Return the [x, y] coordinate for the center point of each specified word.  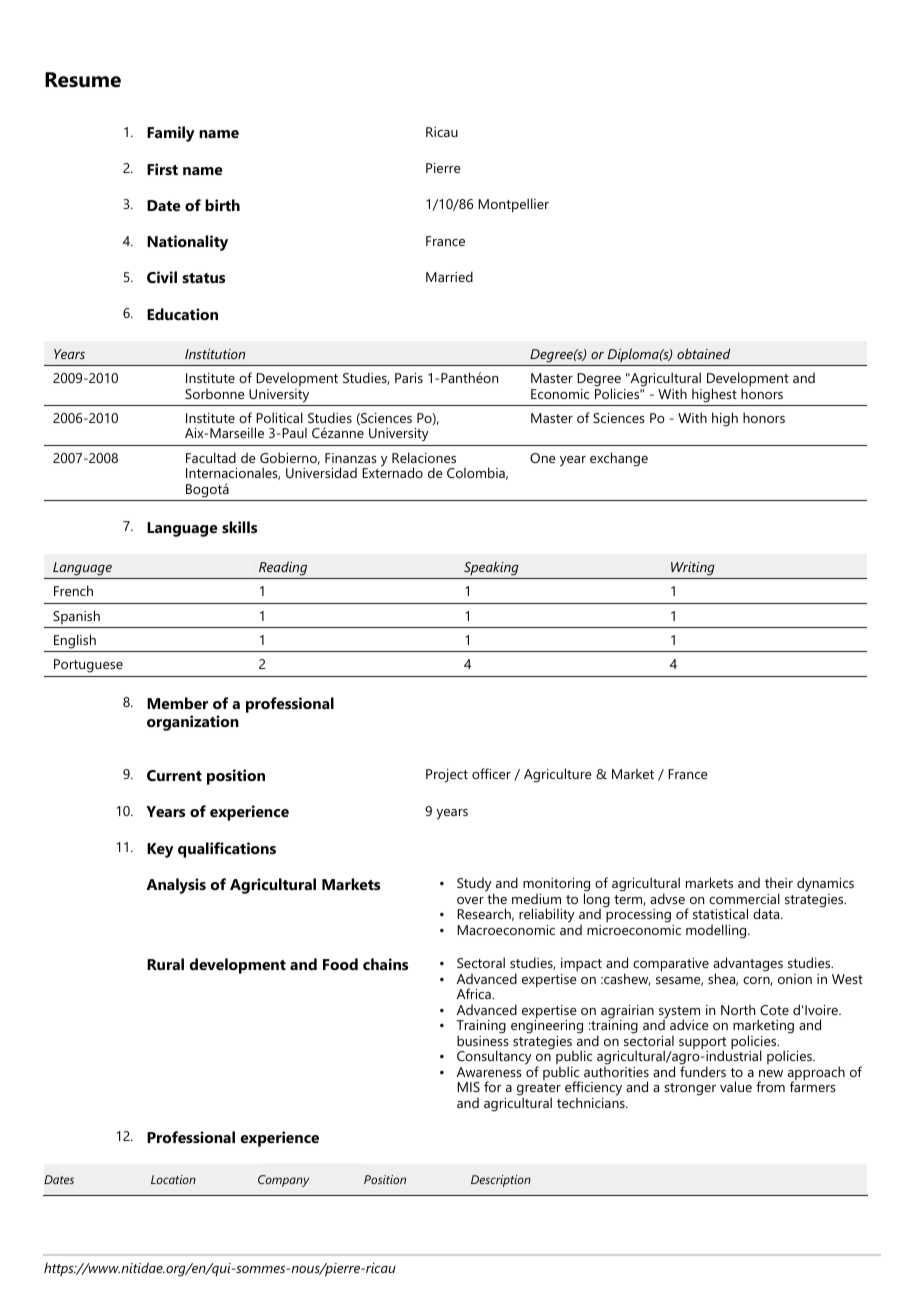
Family [171, 134]
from [770, 1086]
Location [173, 1179]
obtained [703, 353]
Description [501, 1181]
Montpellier [513, 205]
